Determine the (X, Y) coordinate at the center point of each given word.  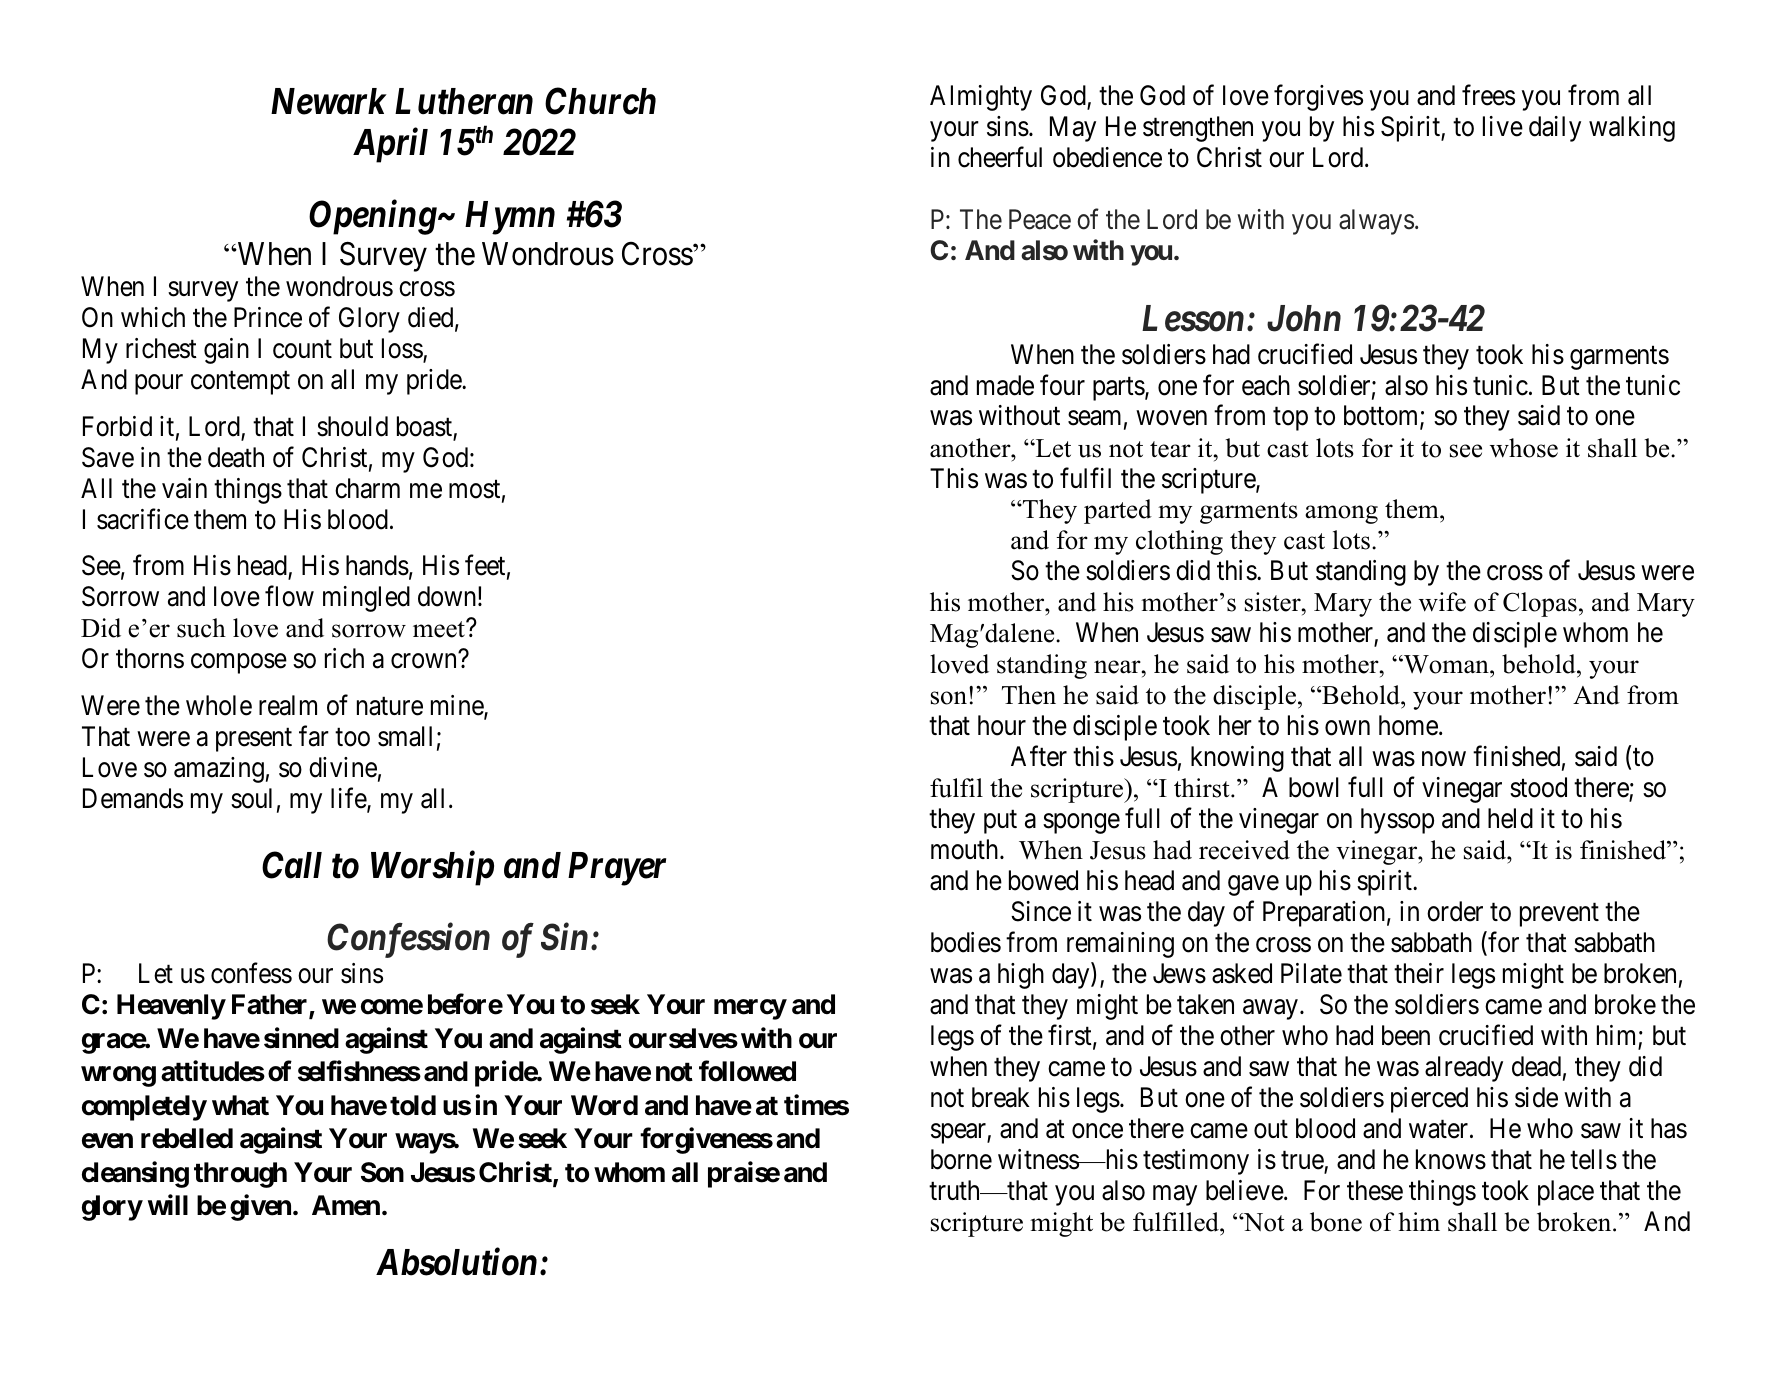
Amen (346, 1205)
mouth (966, 849)
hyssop (1397, 821)
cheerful (1000, 157)
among (1341, 514)
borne (961, 1159)
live (1503, 126)
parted (1118, 511)
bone (1336, 1222)
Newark (329, 101)
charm (367, 488)
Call (292, 865)
